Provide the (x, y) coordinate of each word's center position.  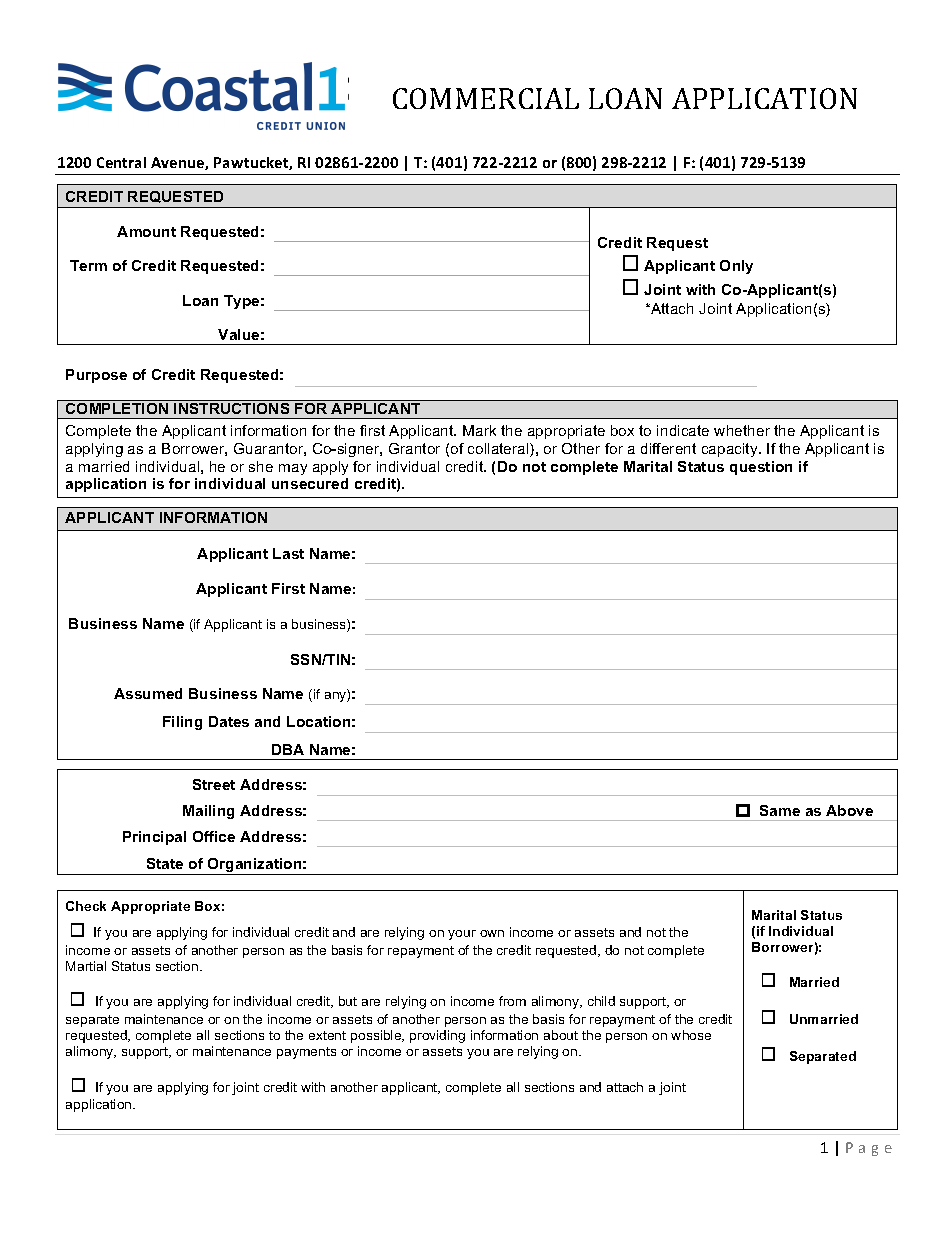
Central (121, 162)
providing (437, 1036)
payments (306, 1053)
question (761, 468)
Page (869, 1149)
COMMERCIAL (486, 98)
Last (288, 553)
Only (736, 267)
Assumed (148, 693)
